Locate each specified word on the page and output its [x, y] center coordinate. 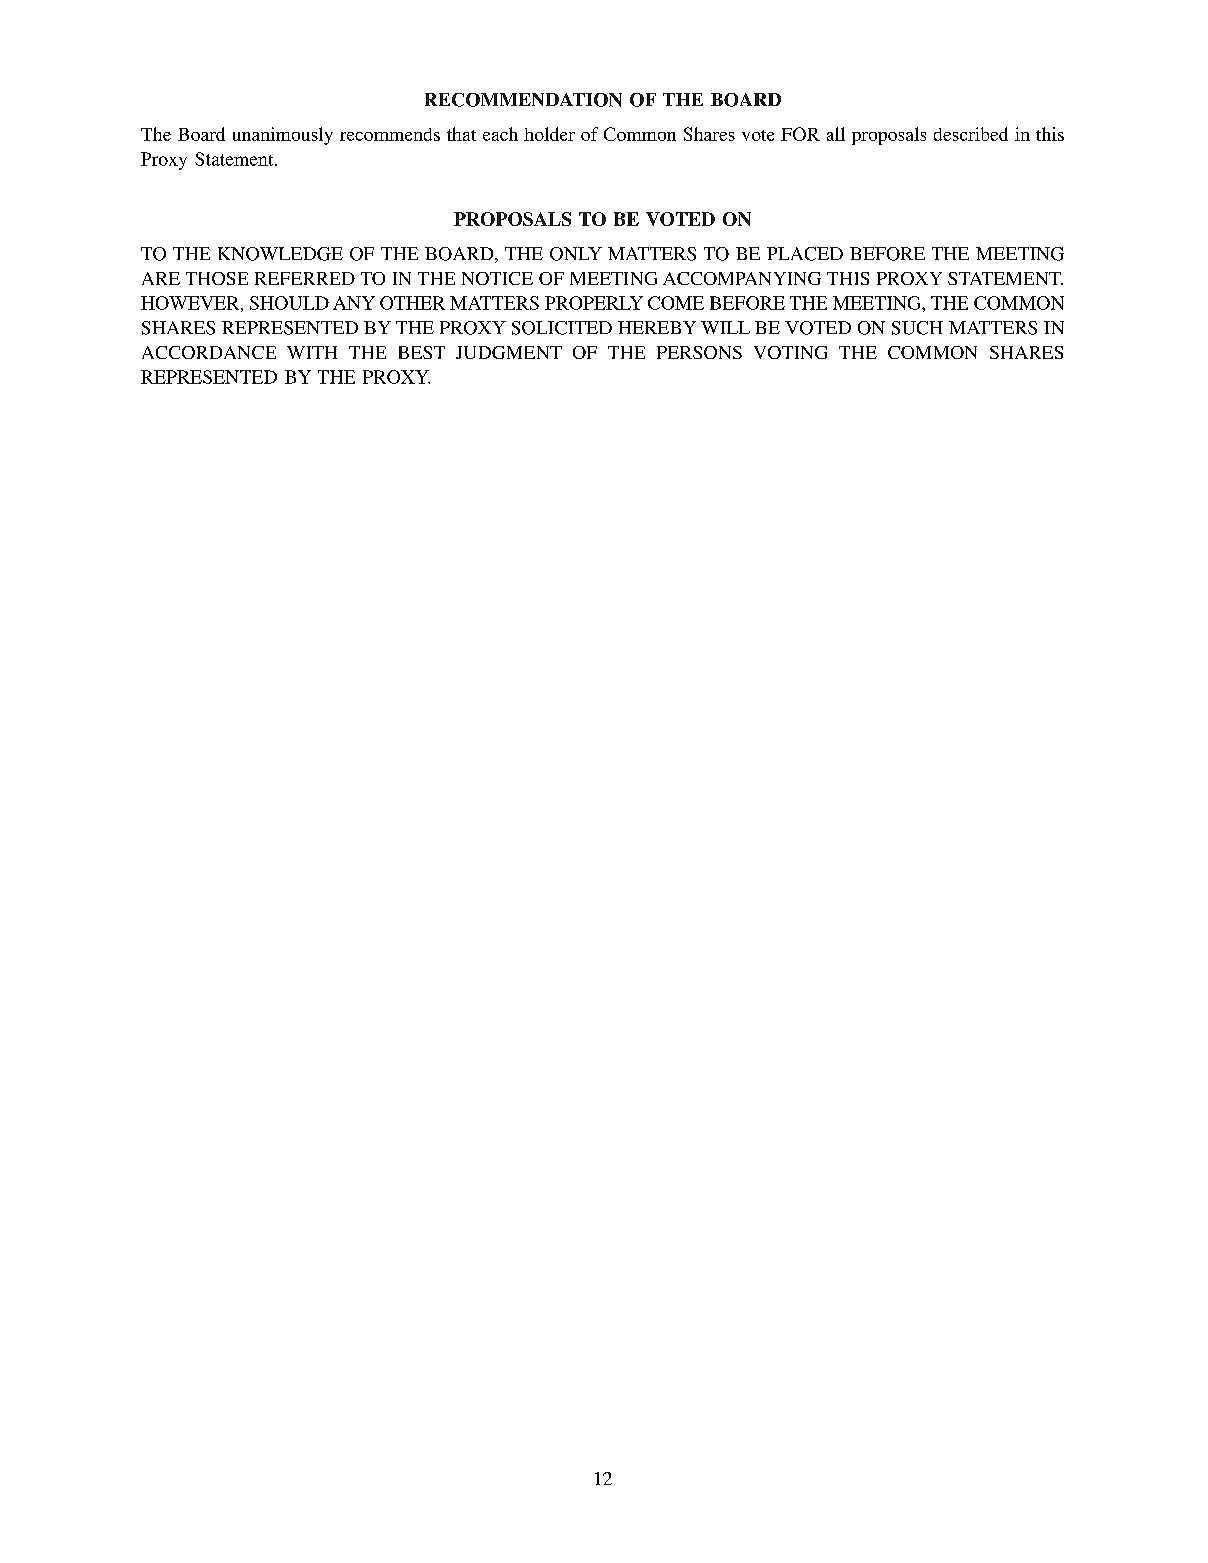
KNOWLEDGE [280, 254]
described [971, 134]
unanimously [283, 136]
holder [549, 134]
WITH [312, 352]
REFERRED [305, 278]
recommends [390, 134]
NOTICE [497, 278]
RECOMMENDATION [523, 100]
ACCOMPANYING [742, 278]
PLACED [805, 254]
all [836, 134]
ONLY [576, 254]
